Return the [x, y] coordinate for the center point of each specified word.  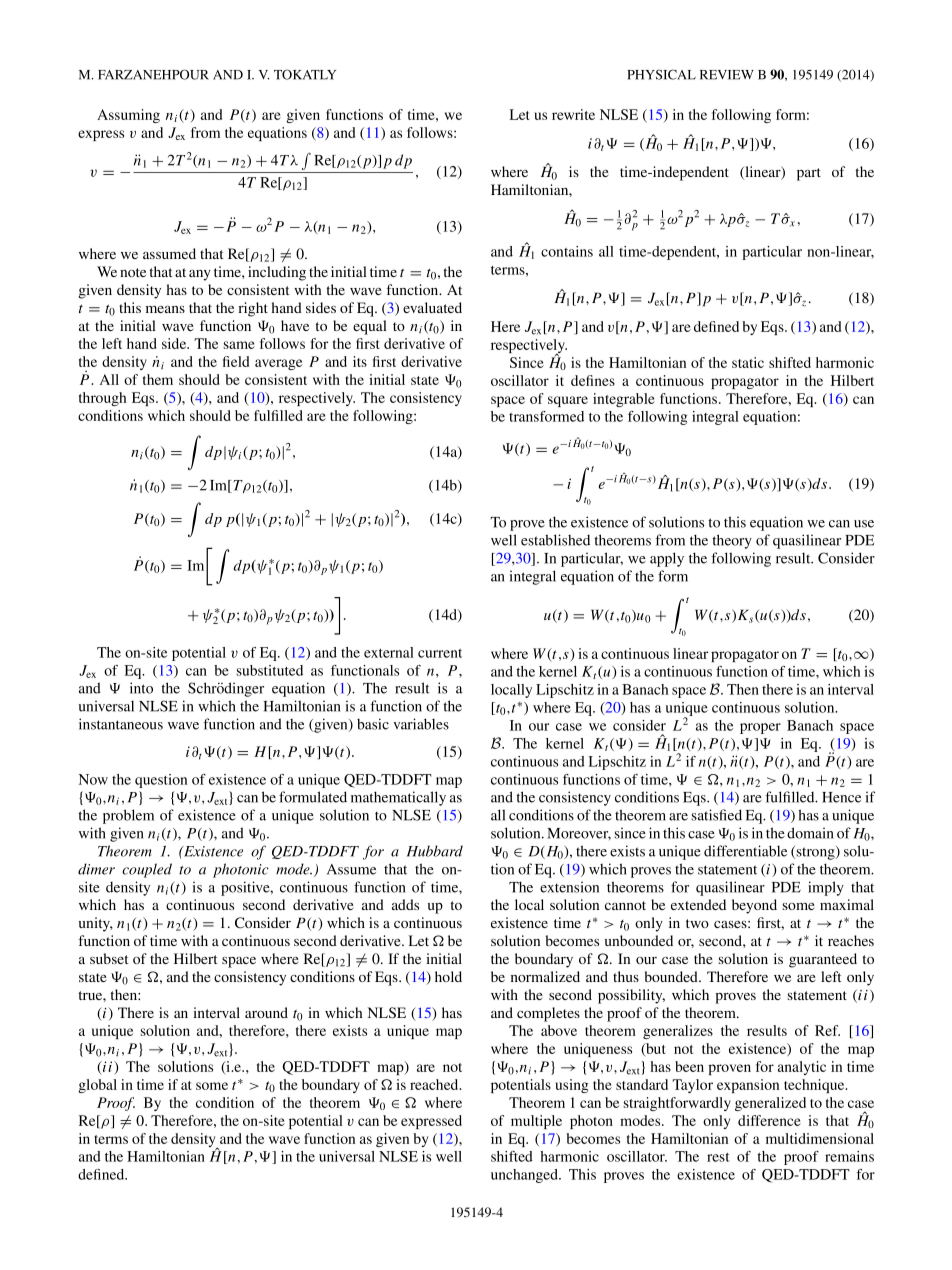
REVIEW [727, 75]
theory [732, 541]
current [440, 653]
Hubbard [435, 851]
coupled [147, 870]
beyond [754, 906]
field [236, 361]
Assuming [128, 116]
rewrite [573, 114]
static [748, 362]
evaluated [432, 307]
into [141, 688]
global [97, 1086]
